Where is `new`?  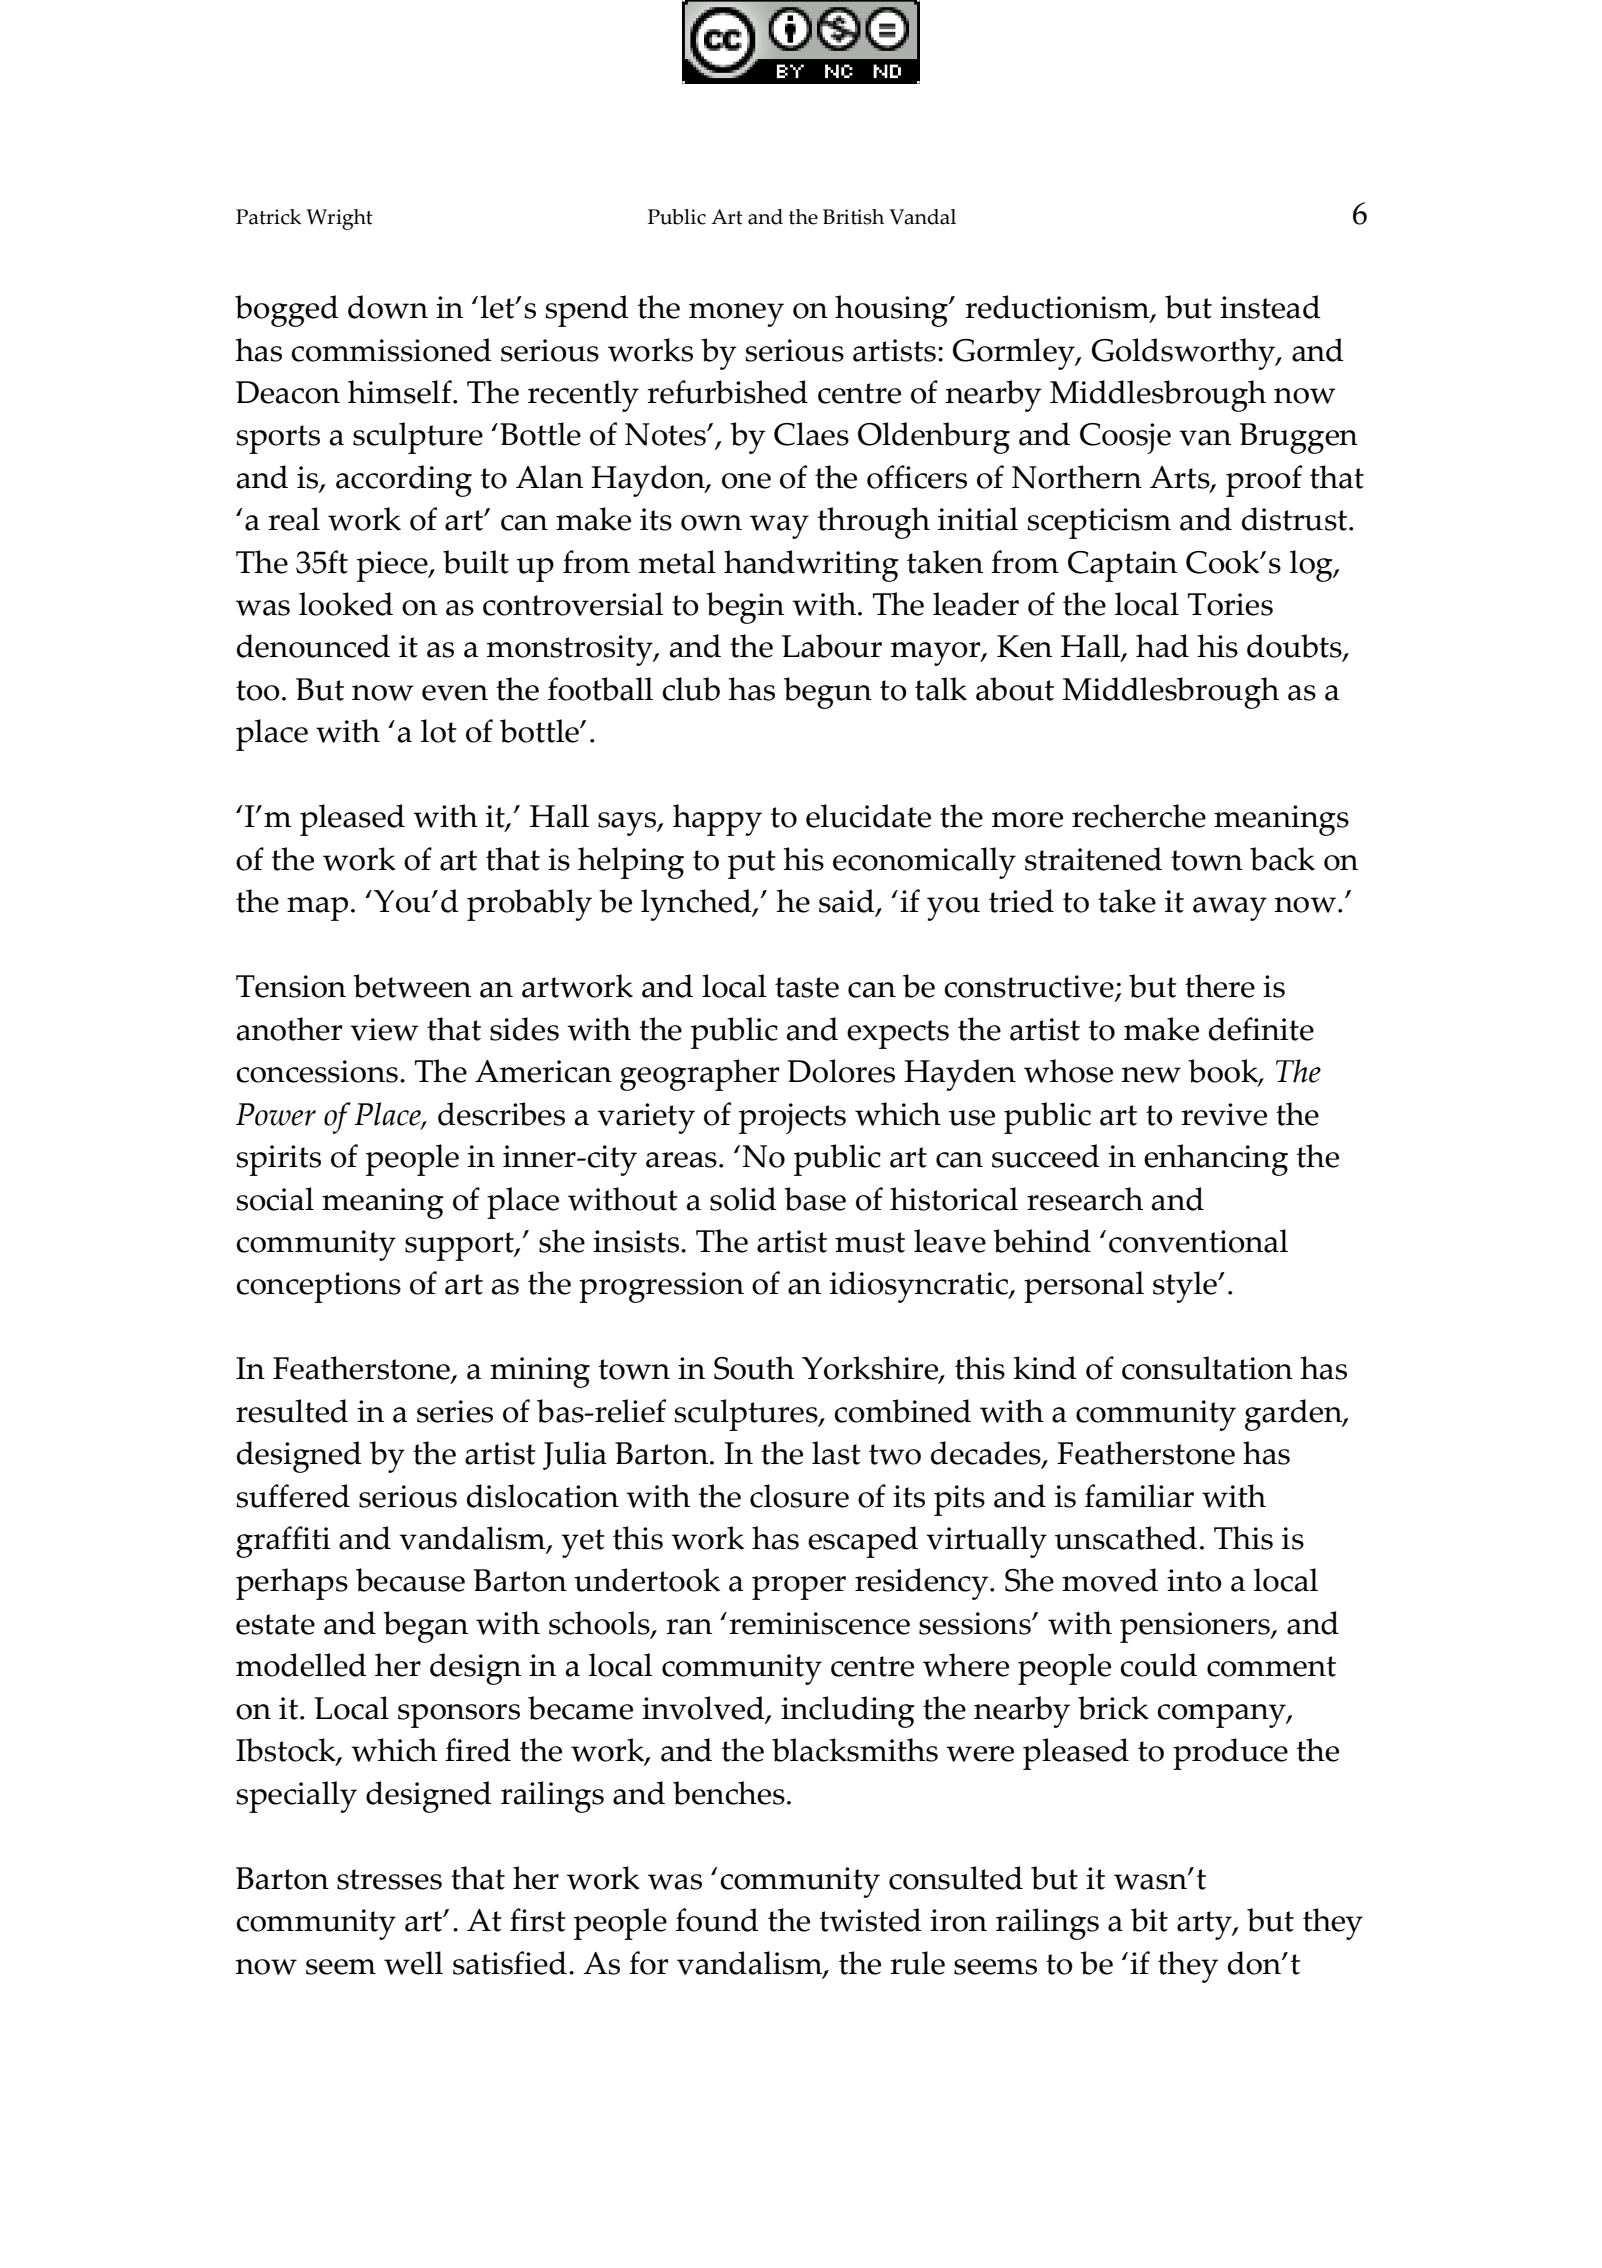 new is located at coordinates (1151, 1075).
